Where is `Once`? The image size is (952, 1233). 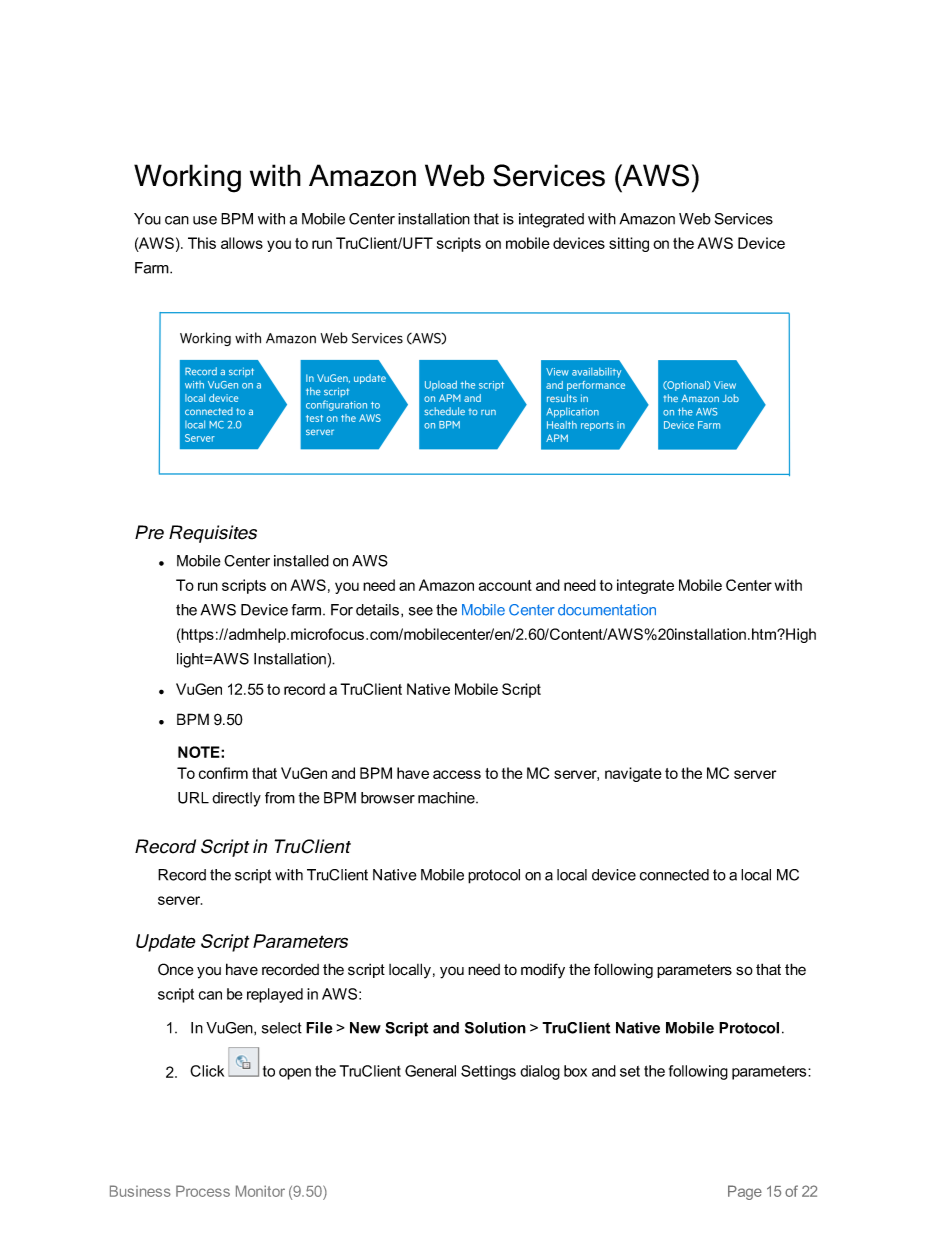 Once is located at coordinates (176, 969).
